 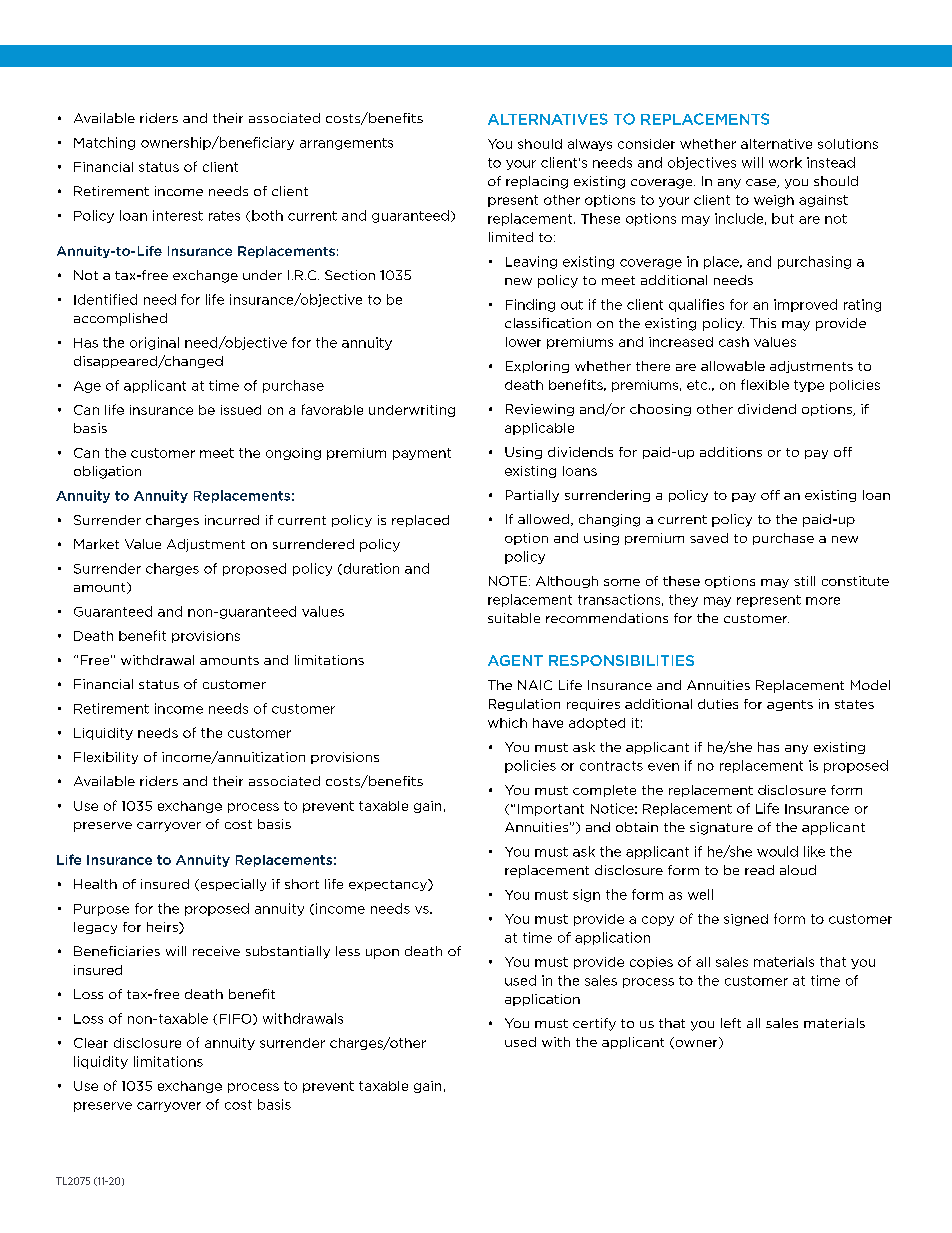 I want to click on additions, so click(x=731, y=452).
